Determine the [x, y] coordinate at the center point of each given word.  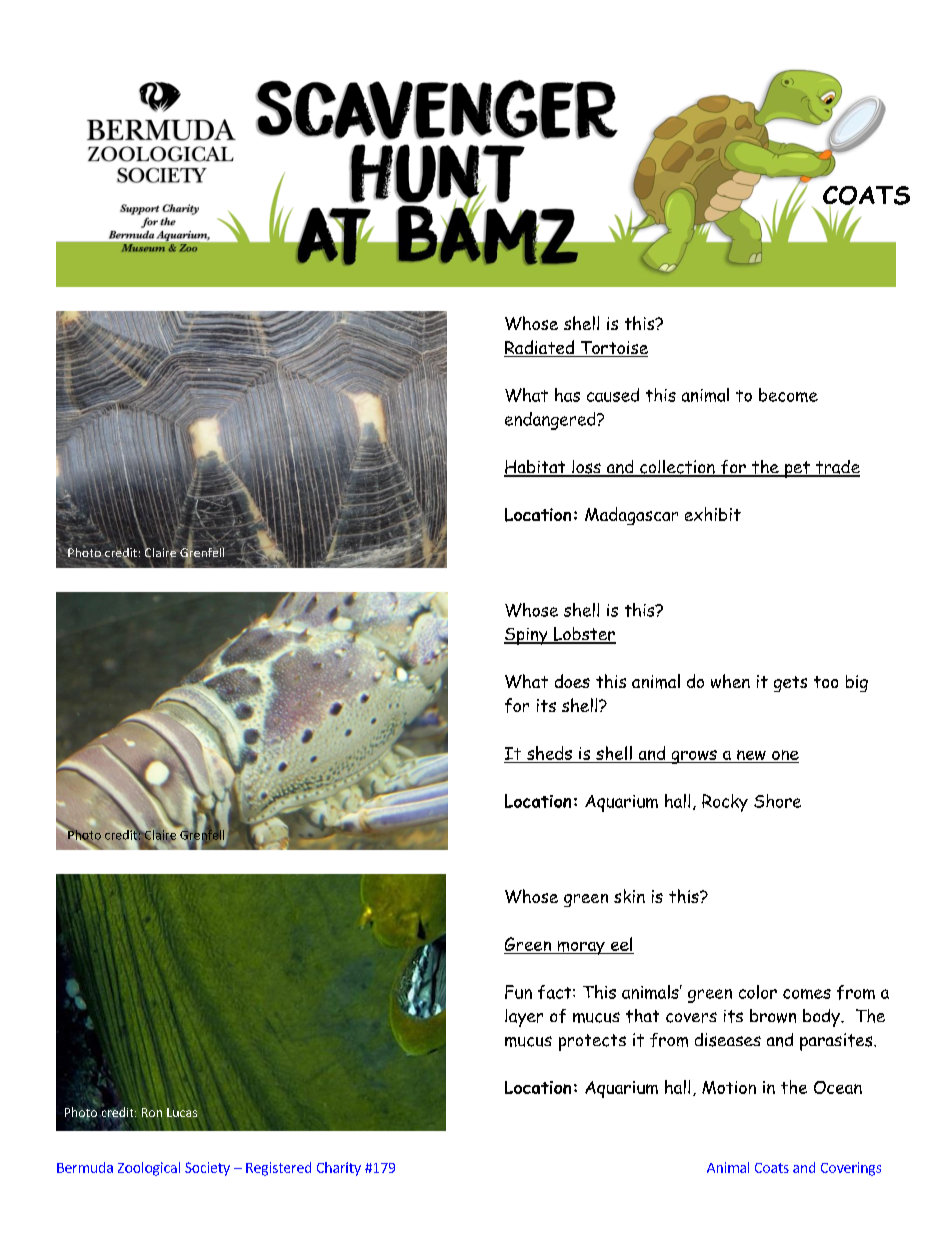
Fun [518, 992]
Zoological [149, 1169]
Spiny [527, 636]
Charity [339, 1169]
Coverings [851, 1169]
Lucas [182, 1112]
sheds [549, 753]
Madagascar [631, 516]
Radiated [540, 348]
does [572, 681]
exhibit [713, 514]
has [567, 395]
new [751, 756]
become [788, 395]
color [758, 992]
